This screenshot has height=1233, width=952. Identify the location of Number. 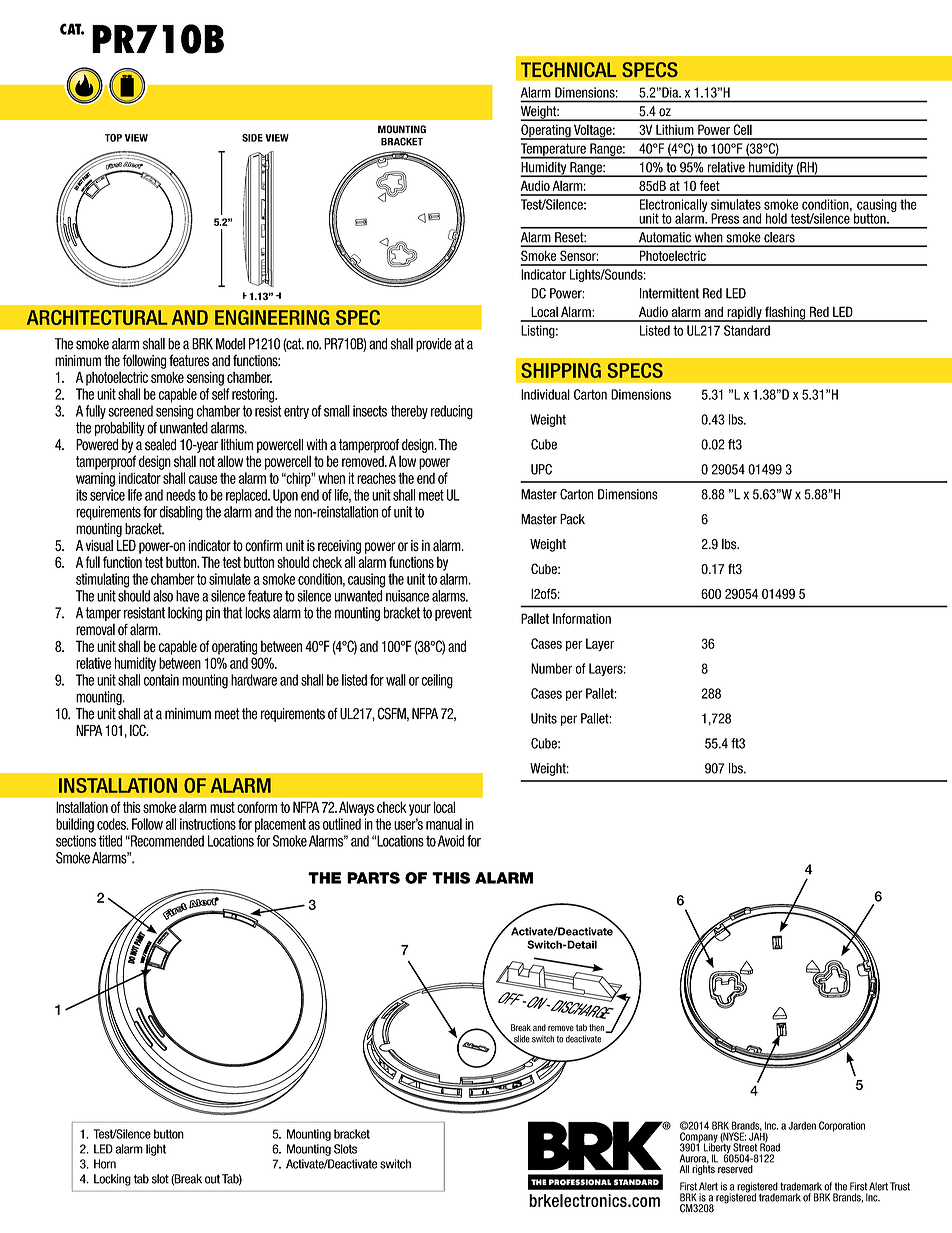
(551, 668).
